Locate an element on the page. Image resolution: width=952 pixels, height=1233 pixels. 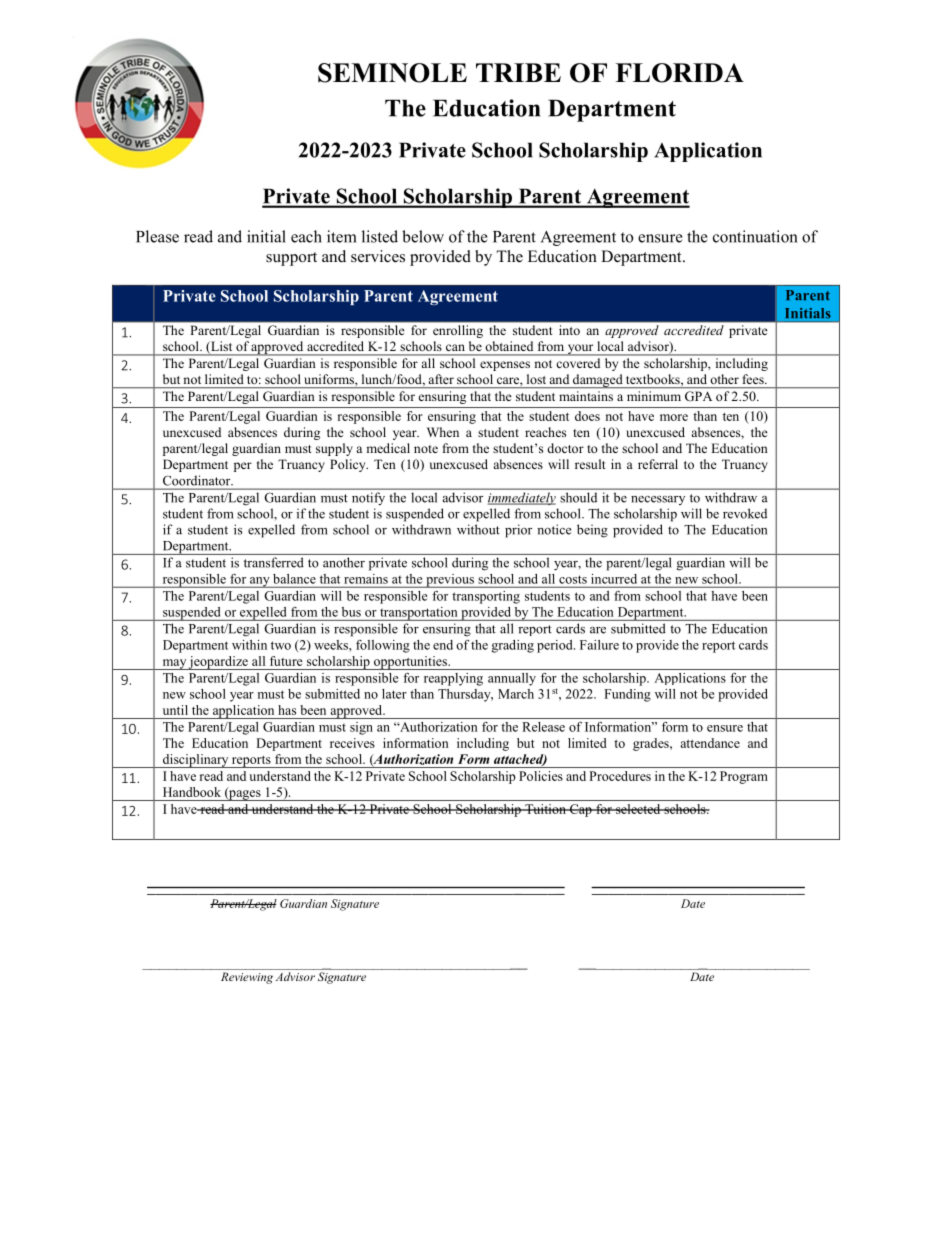
Funding is located at coordinates (627, 695).
